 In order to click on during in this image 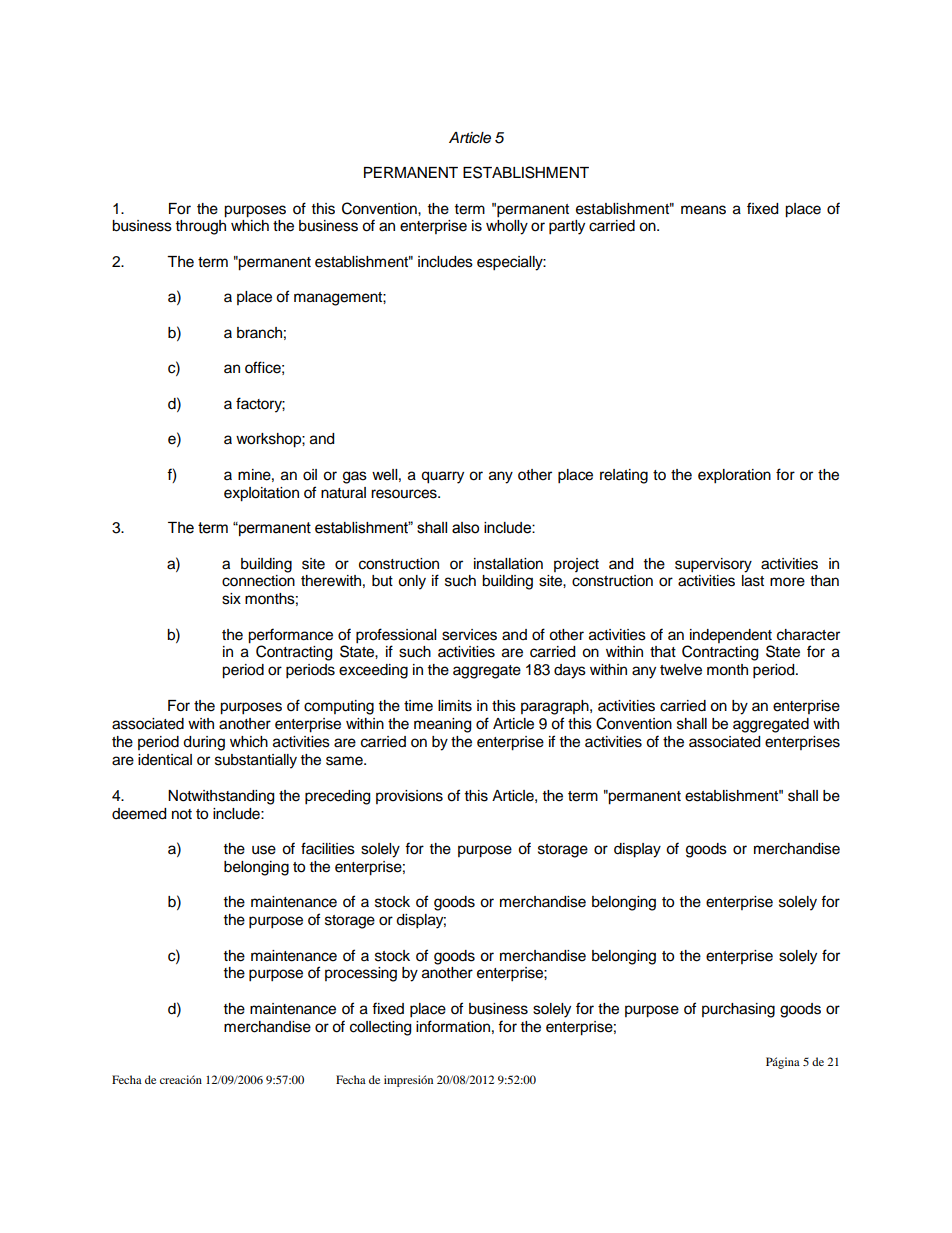, I will do `click(204, 743)`.
